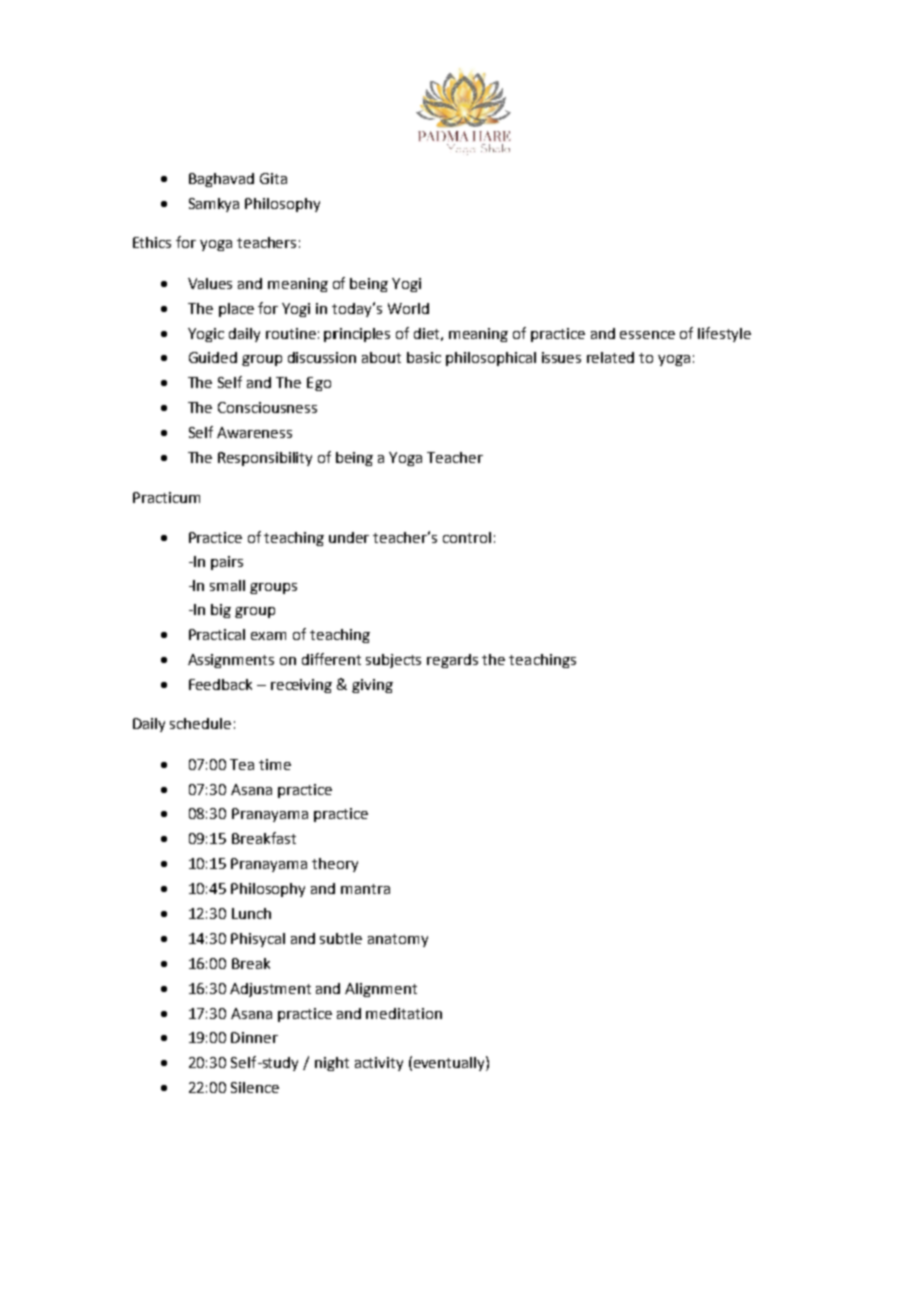 This image has width=924, height=1308. I want to click on small, so click(227, 585).
